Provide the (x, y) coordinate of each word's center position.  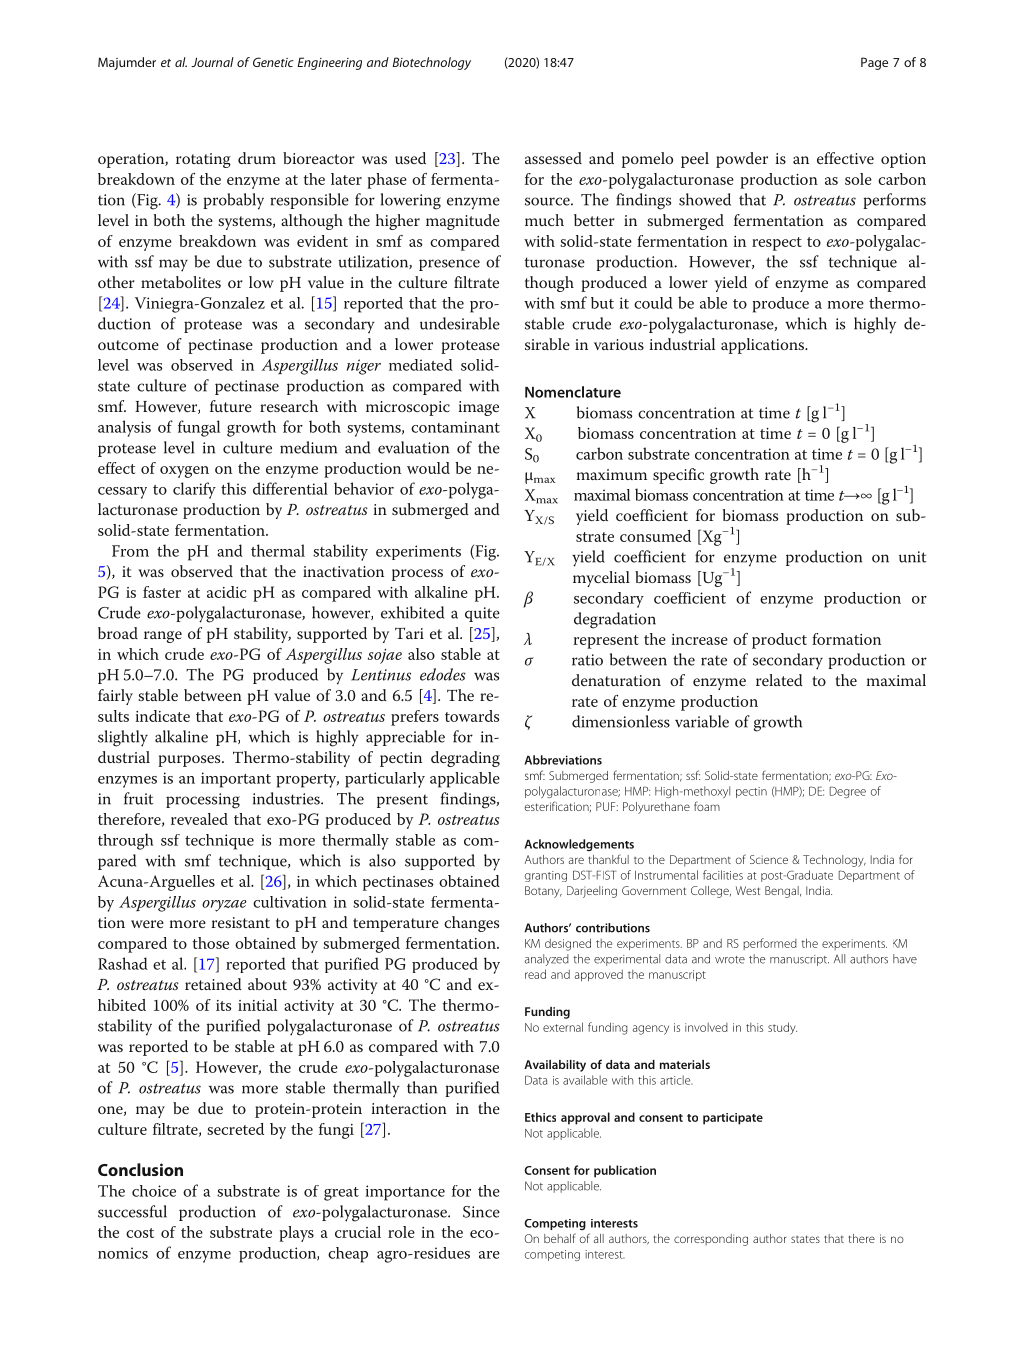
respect (777, 244)
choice (154, 1191)
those (210, 943)
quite (482, 614)
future (231, 406)
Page (874, 63)
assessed (553, 158)
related (779, 680)
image (478, 408)
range (163, 637)
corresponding (711, 1240)
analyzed (547, 960)
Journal (212, 62)
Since (481, 1212)
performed (770, 944)
